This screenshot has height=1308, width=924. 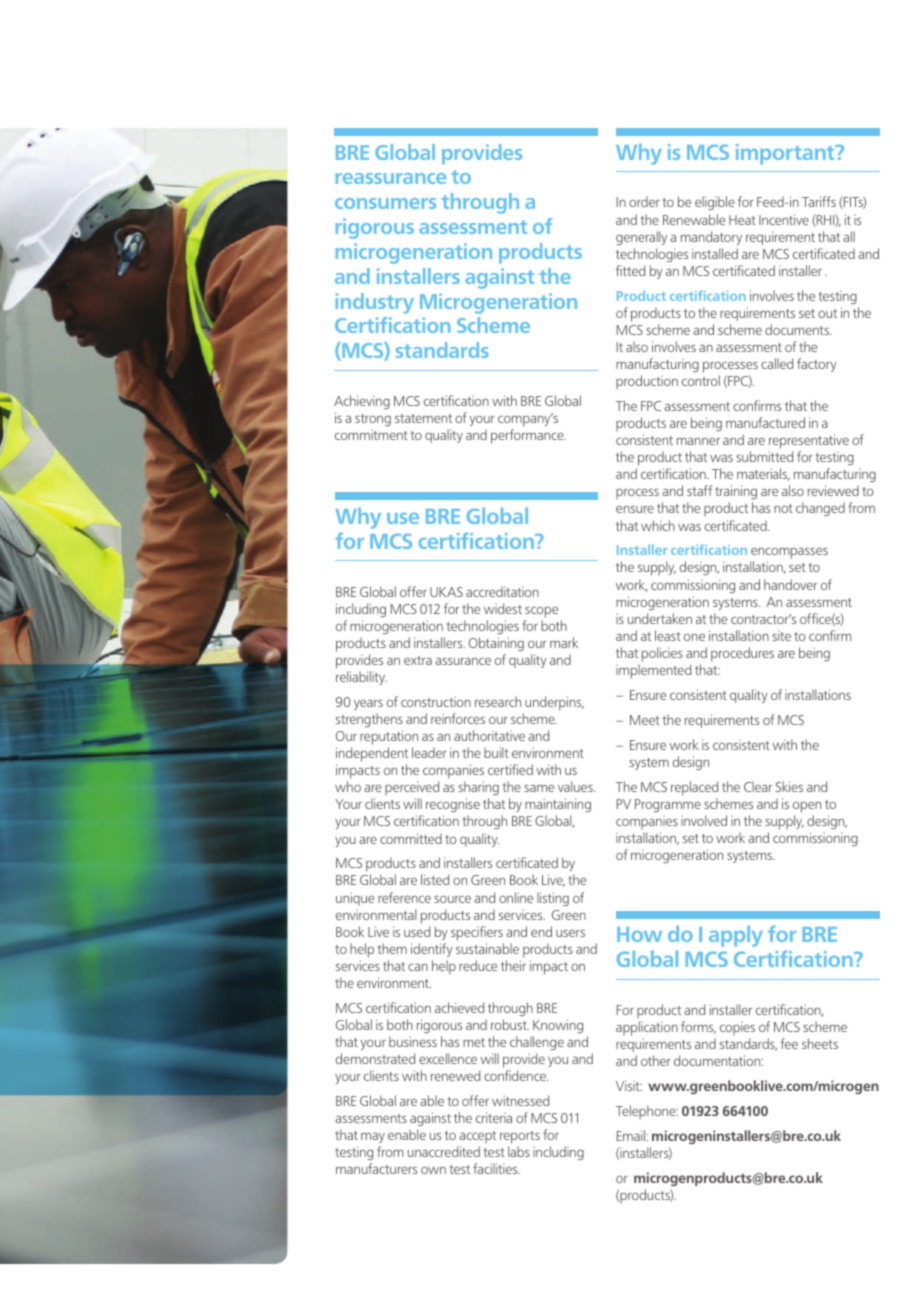 I want to click on extra, so click(x=418, y=660).
